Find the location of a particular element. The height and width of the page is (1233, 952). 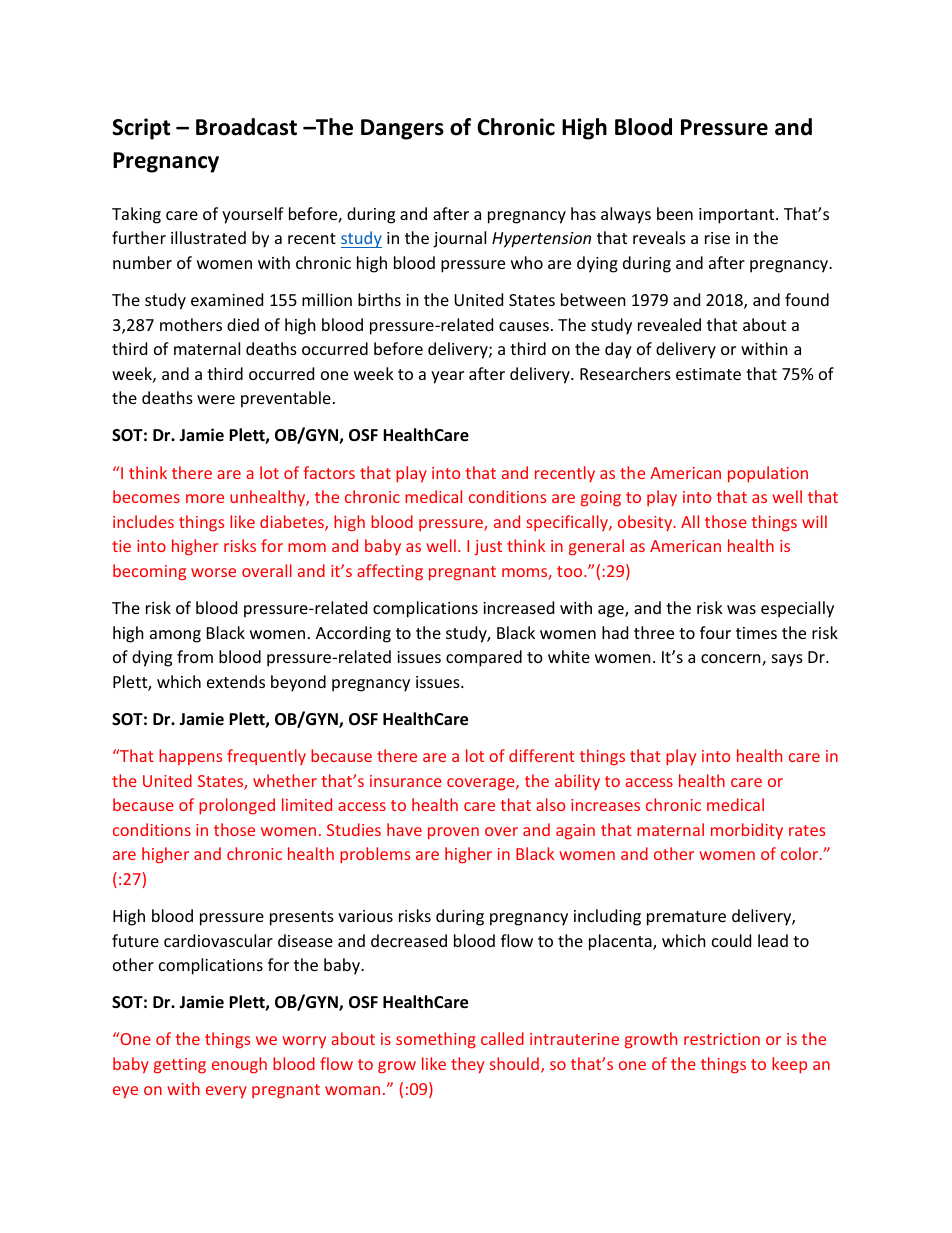

Dangers is located at coordinates (402, 129).
